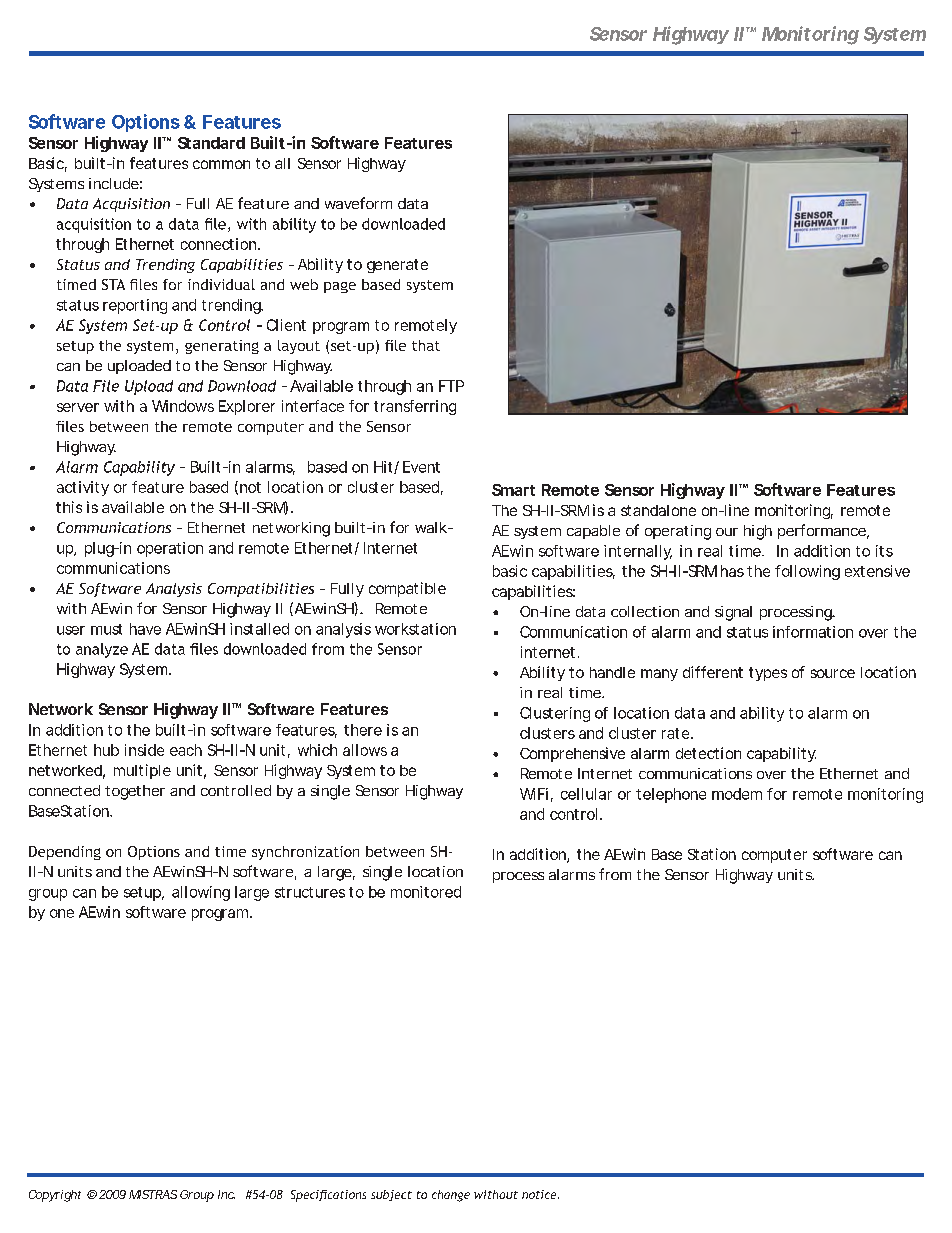  I want to click on that, so click(426, 345).
